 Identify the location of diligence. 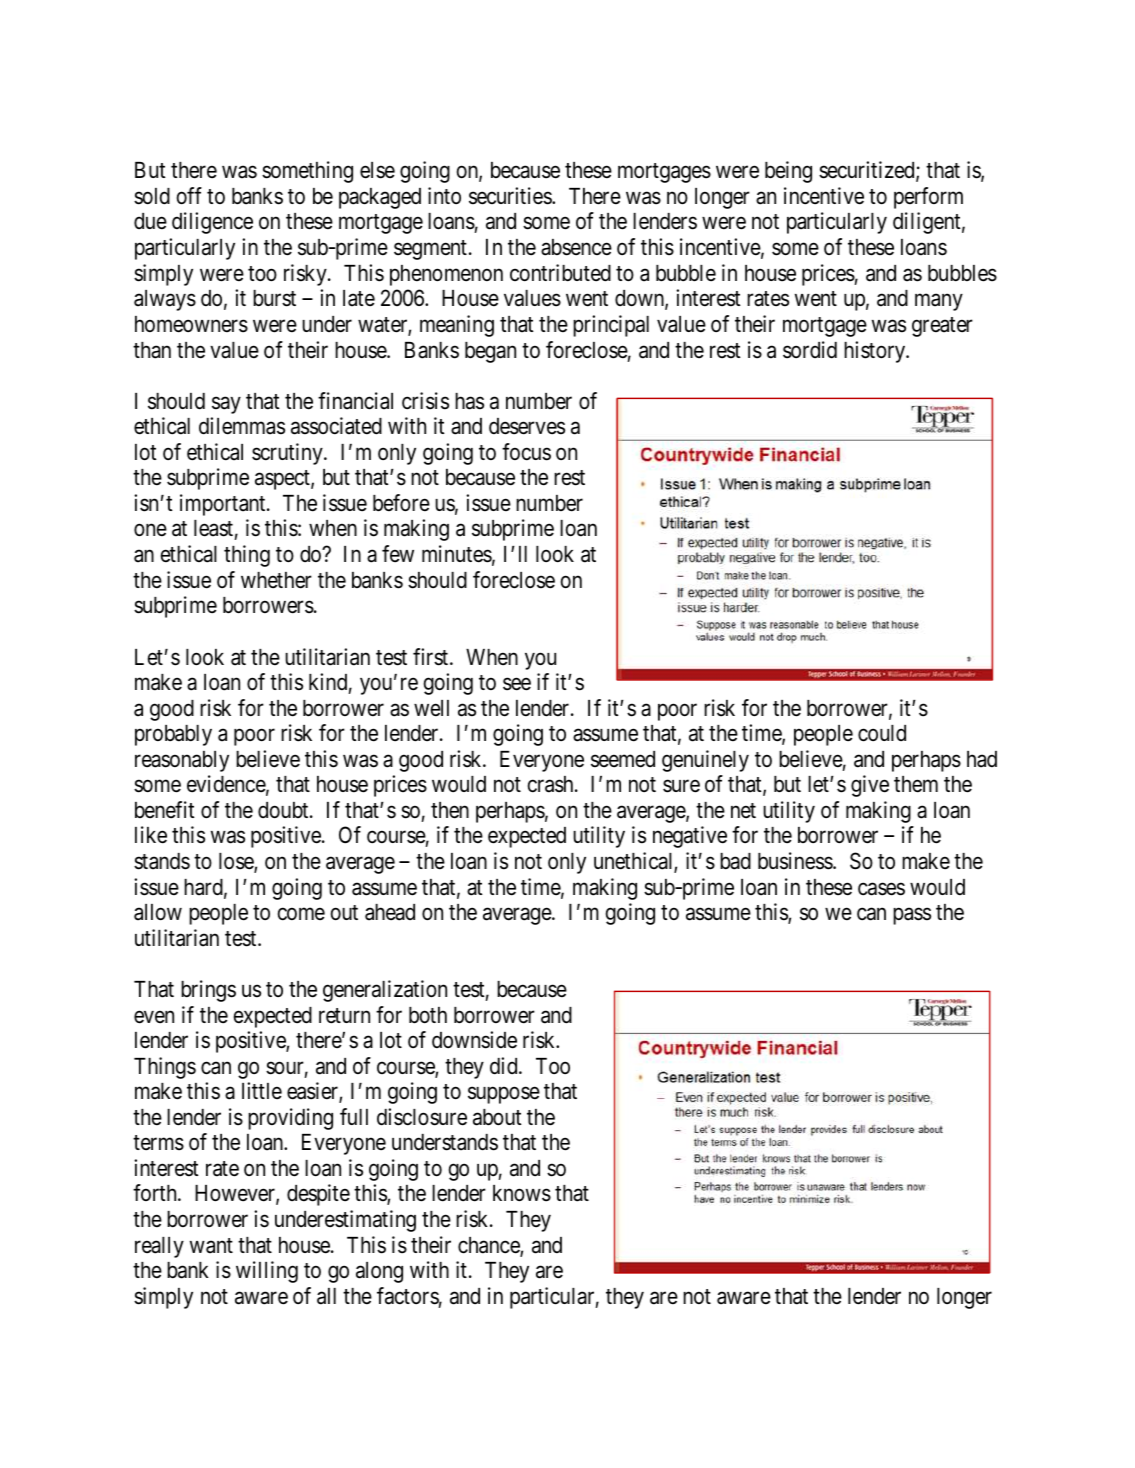
(212, 223).
